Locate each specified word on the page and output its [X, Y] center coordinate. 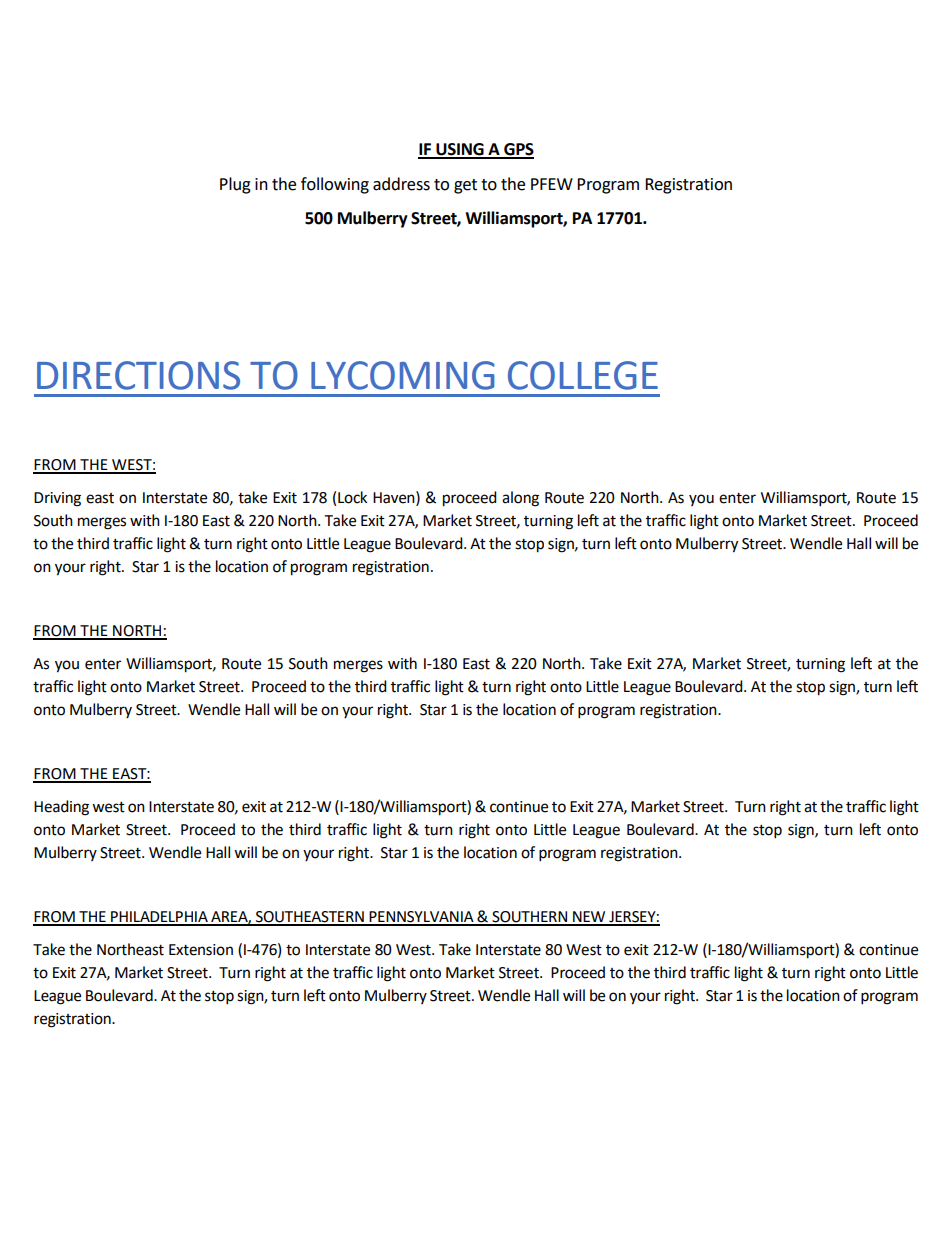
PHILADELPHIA [159, 918]
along [520, 499]
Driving [57, 499]
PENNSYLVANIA [421, 918]
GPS [518, 150]
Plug [235, 185]
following [335, 185]
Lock [352, 497]
